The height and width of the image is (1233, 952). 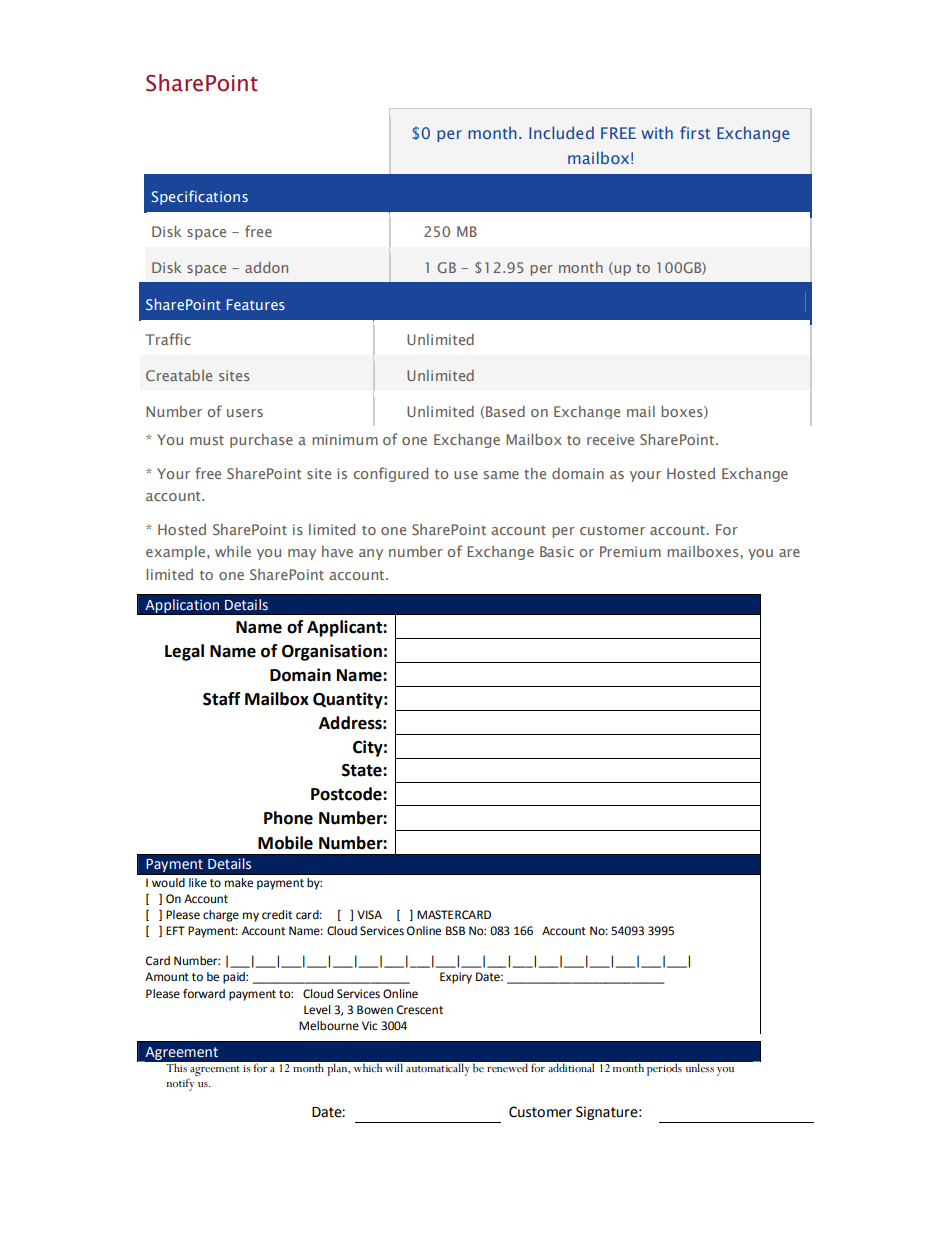 I want to click on notify, so click(x=180, y=1084).
